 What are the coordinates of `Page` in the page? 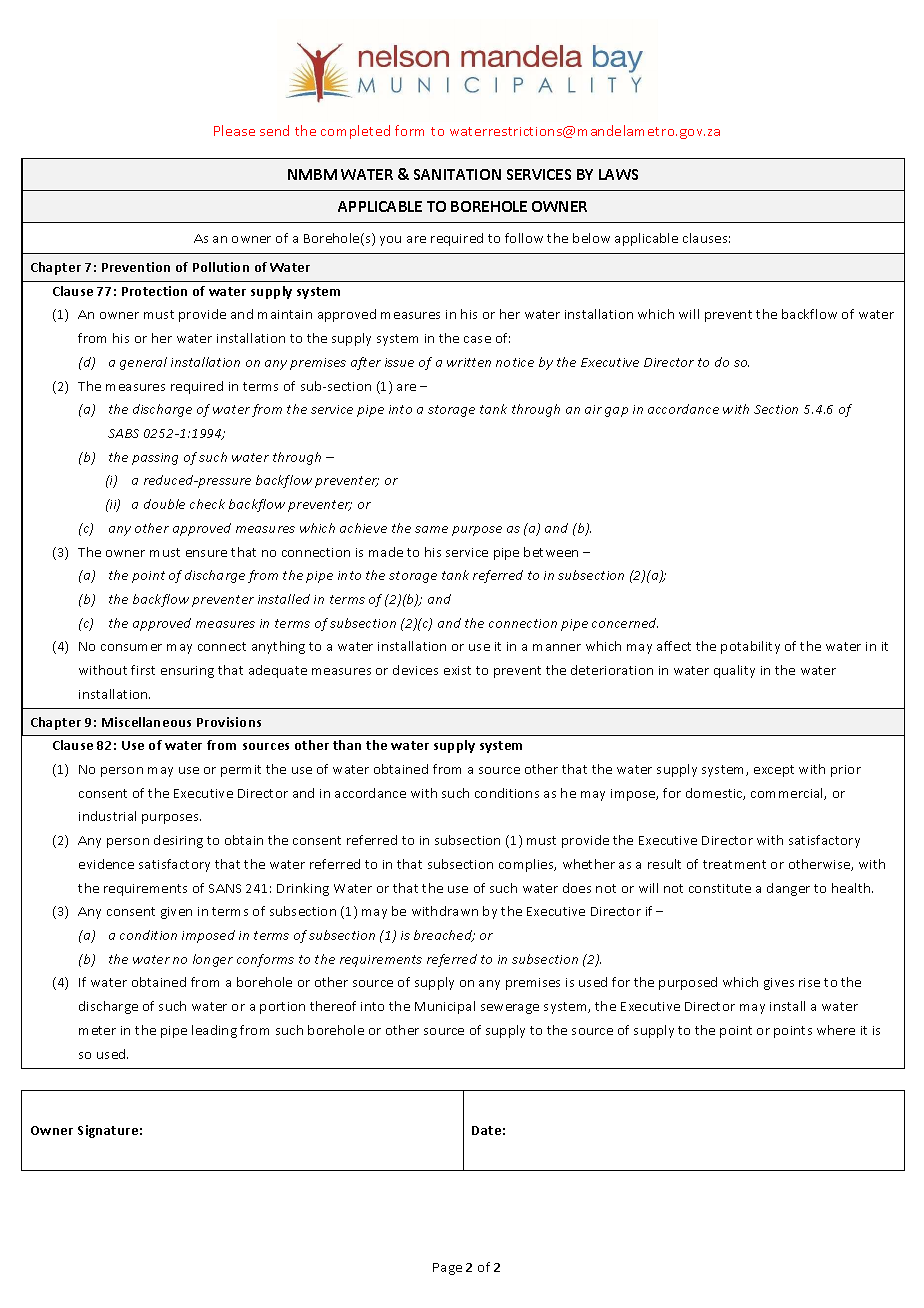 It's located at (447, 1269).
